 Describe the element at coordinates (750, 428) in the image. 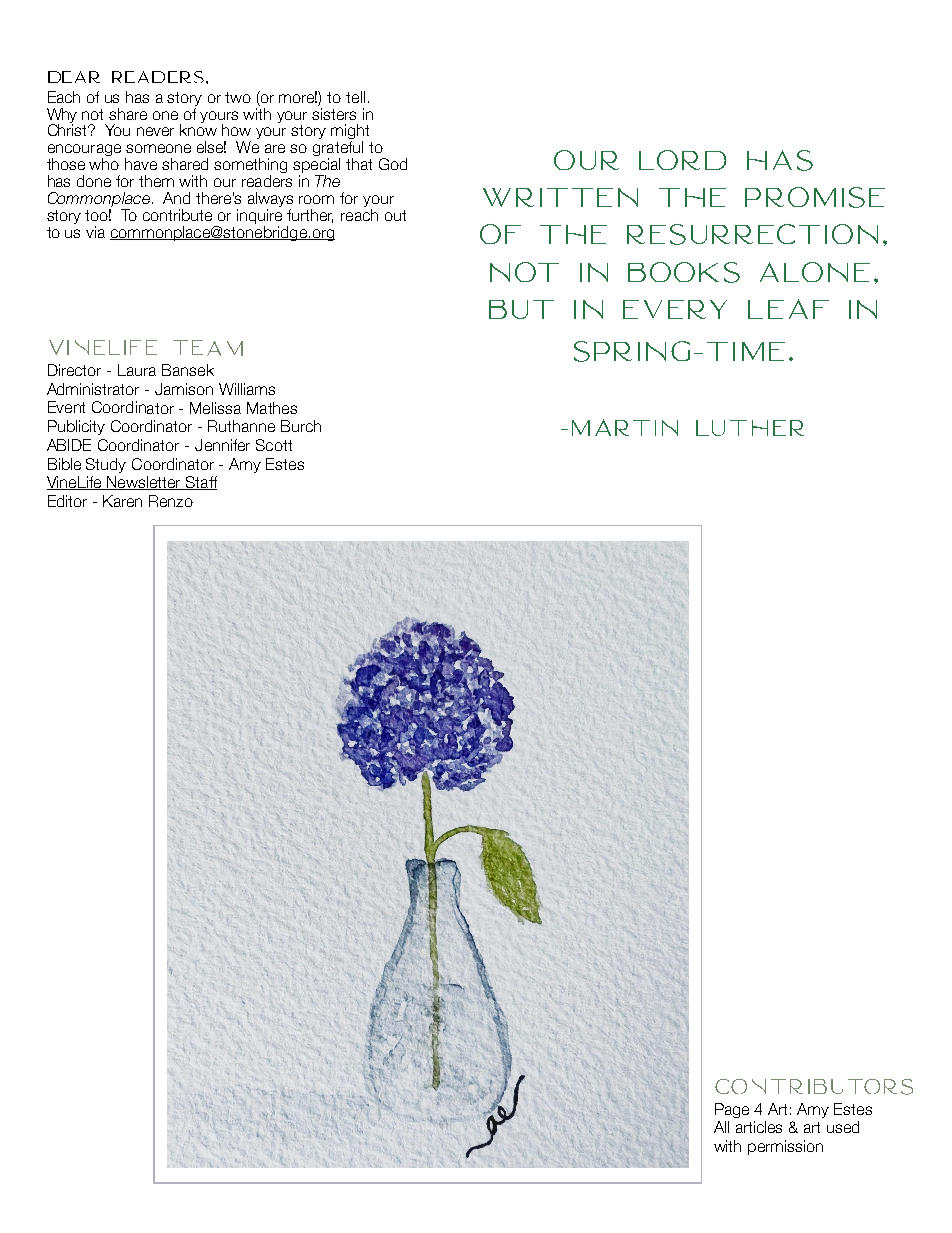

I see `Luther` at that location.
